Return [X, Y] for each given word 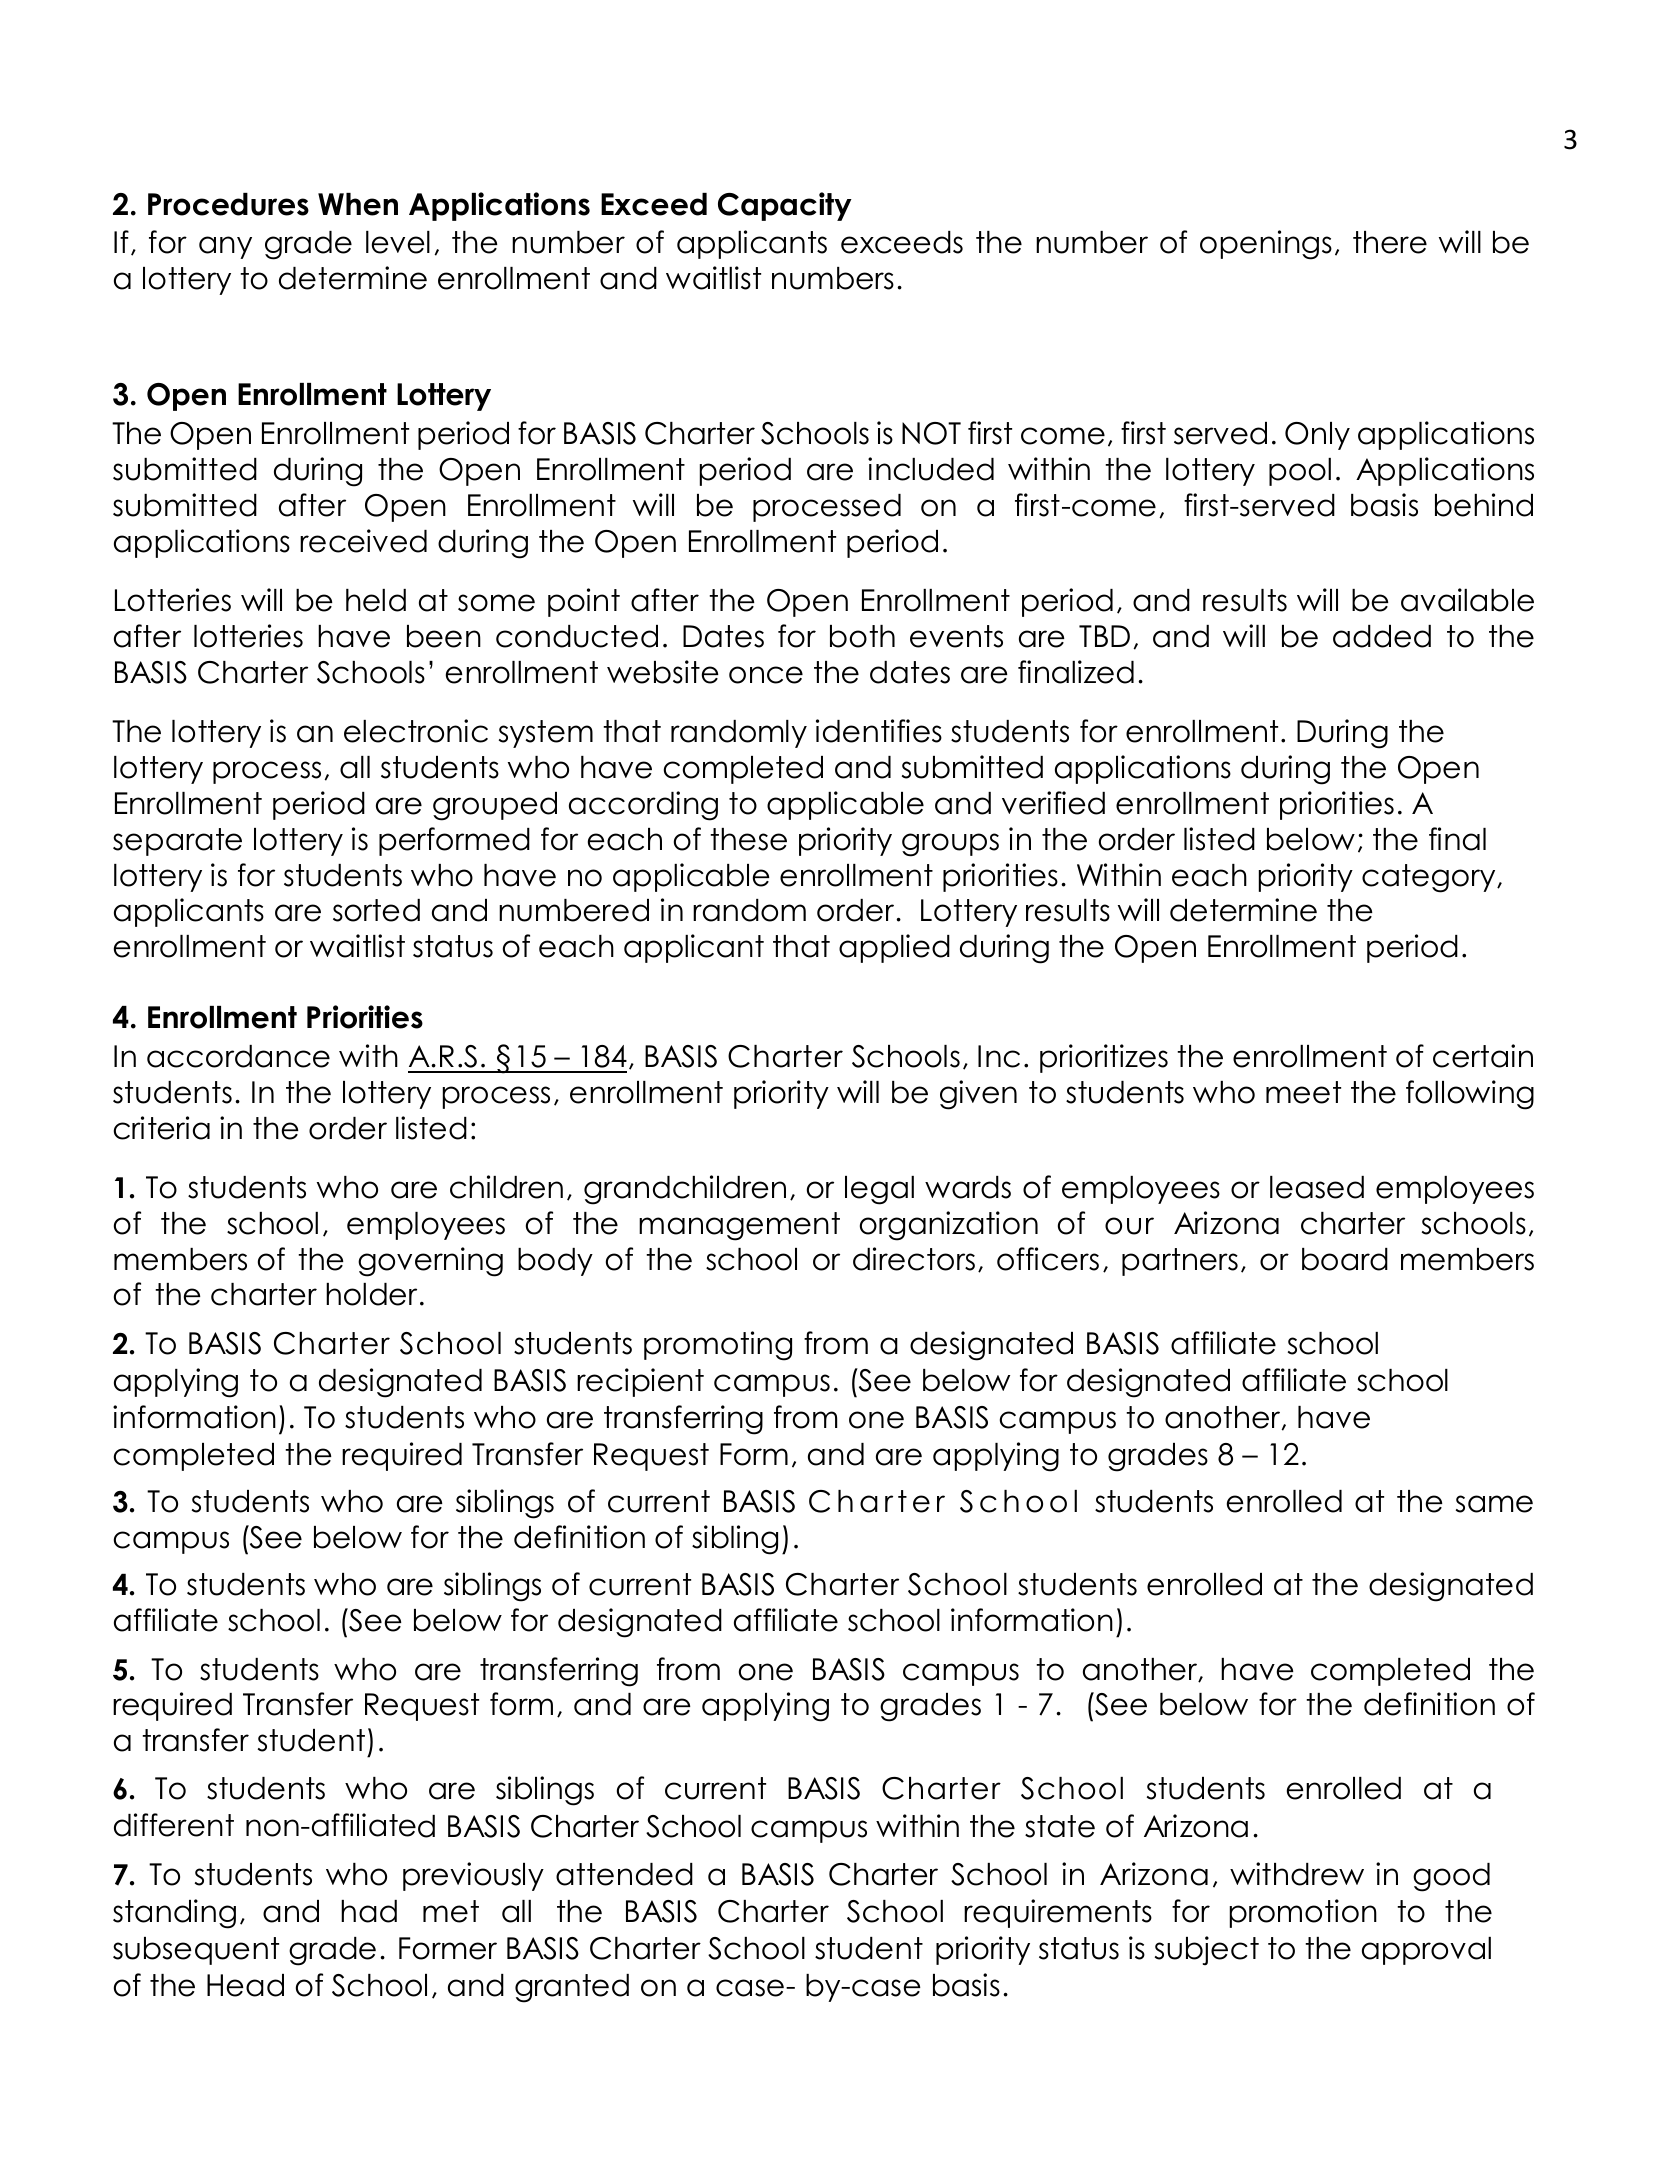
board [1345, 1259]
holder [371, 1294]
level [398, 242]
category [1430, 878]
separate [177, 842]
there [1390, 242]
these [748, 839]
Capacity [785, 206]
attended [624, 1874]
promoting [718, 1346]
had [369, 1911]
